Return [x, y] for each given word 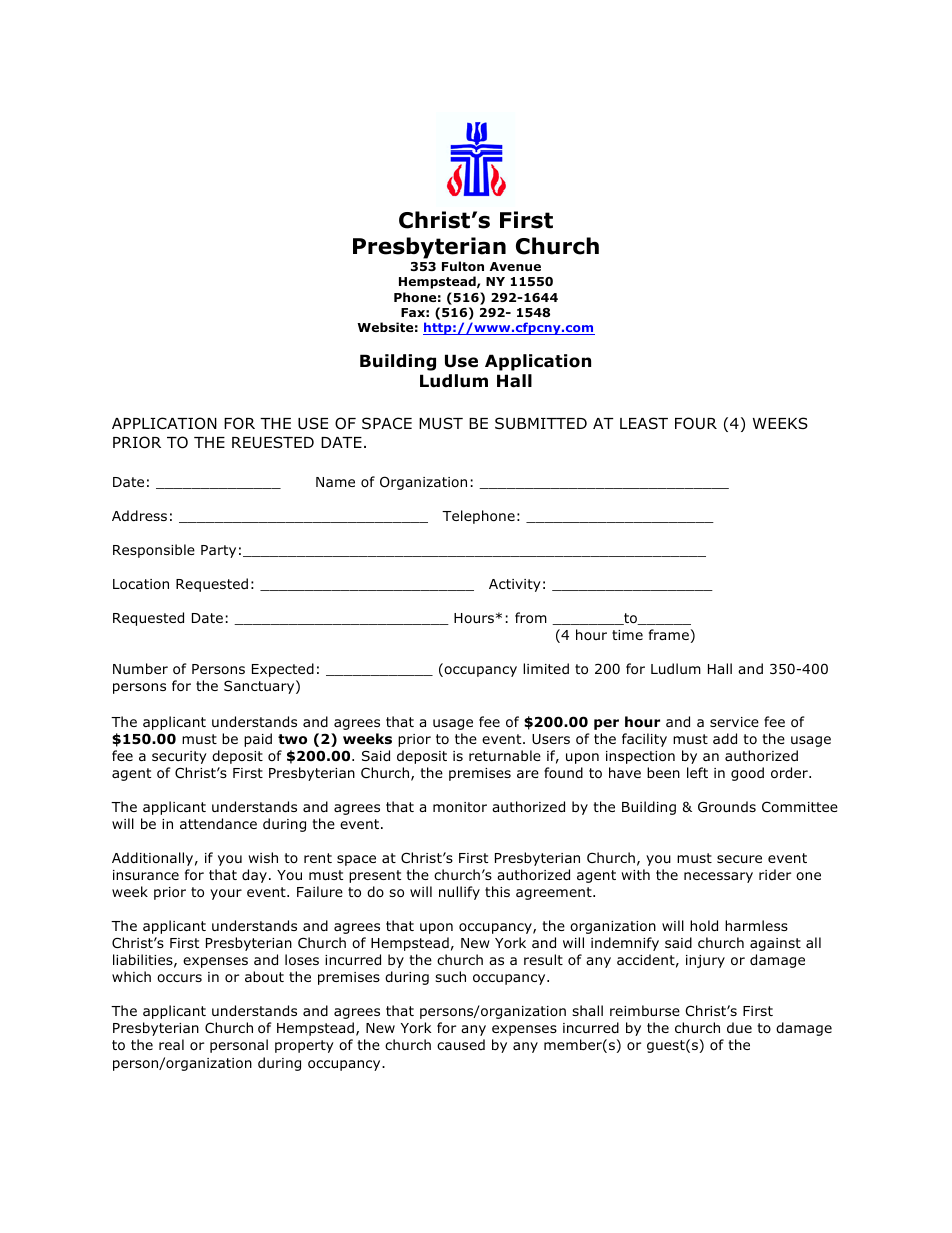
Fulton [463, 266]
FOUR [696, 423]
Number [140, 668]
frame [669, 634]
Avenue [515, 266]
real [171, 1044]
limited [546, 668]
